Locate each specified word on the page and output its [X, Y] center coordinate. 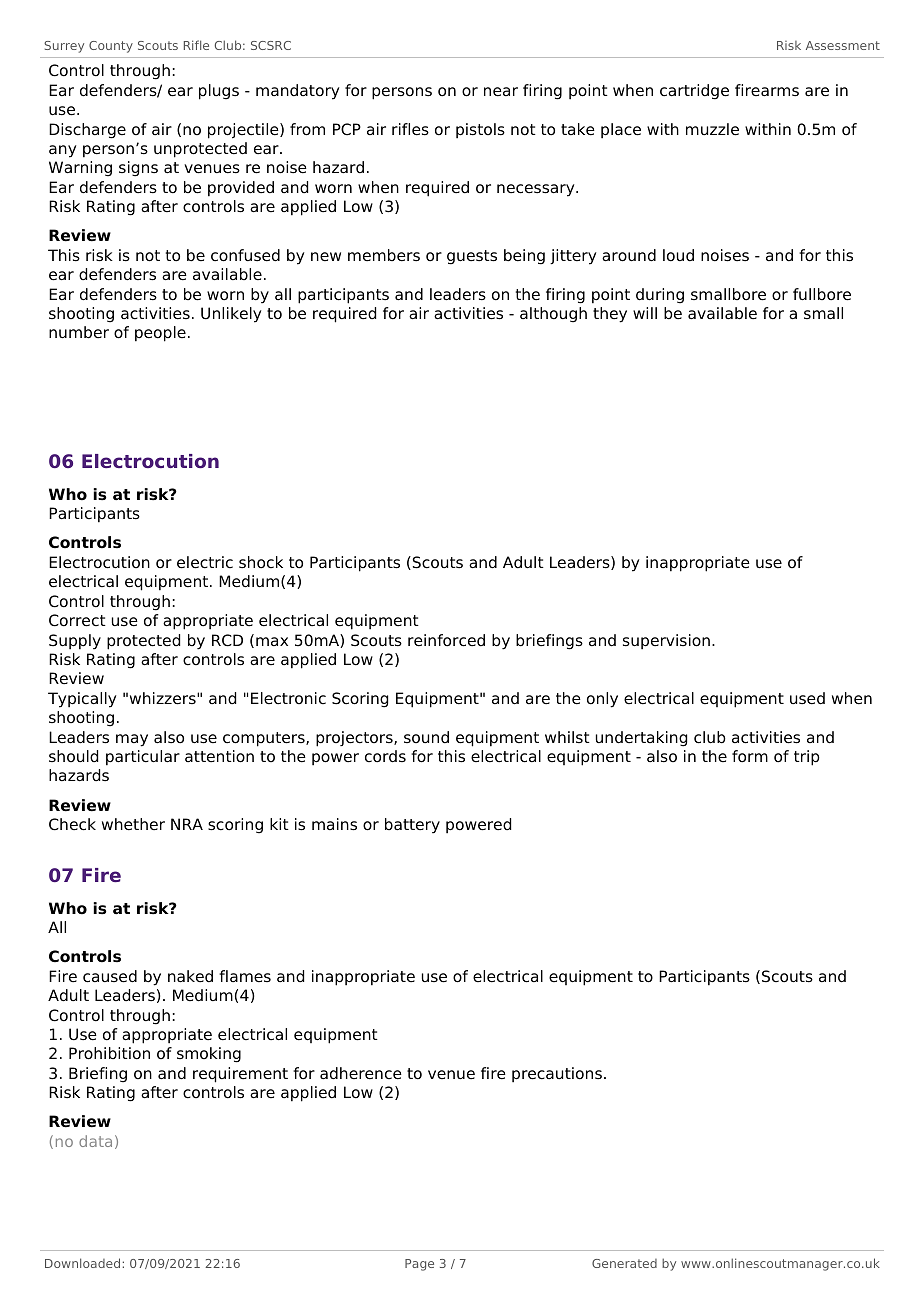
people [160, 334]
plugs [219, 92]
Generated [624, 1263]
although [553, 315]
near [501, 92]
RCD [227, 640]
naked [190, 976]
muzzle [712, 129]
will [645, 313]
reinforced [446, 640]
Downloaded [82, 1263]
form [750, 756]
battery [412, 826]
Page [419, 1265]
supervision [666, 641]
